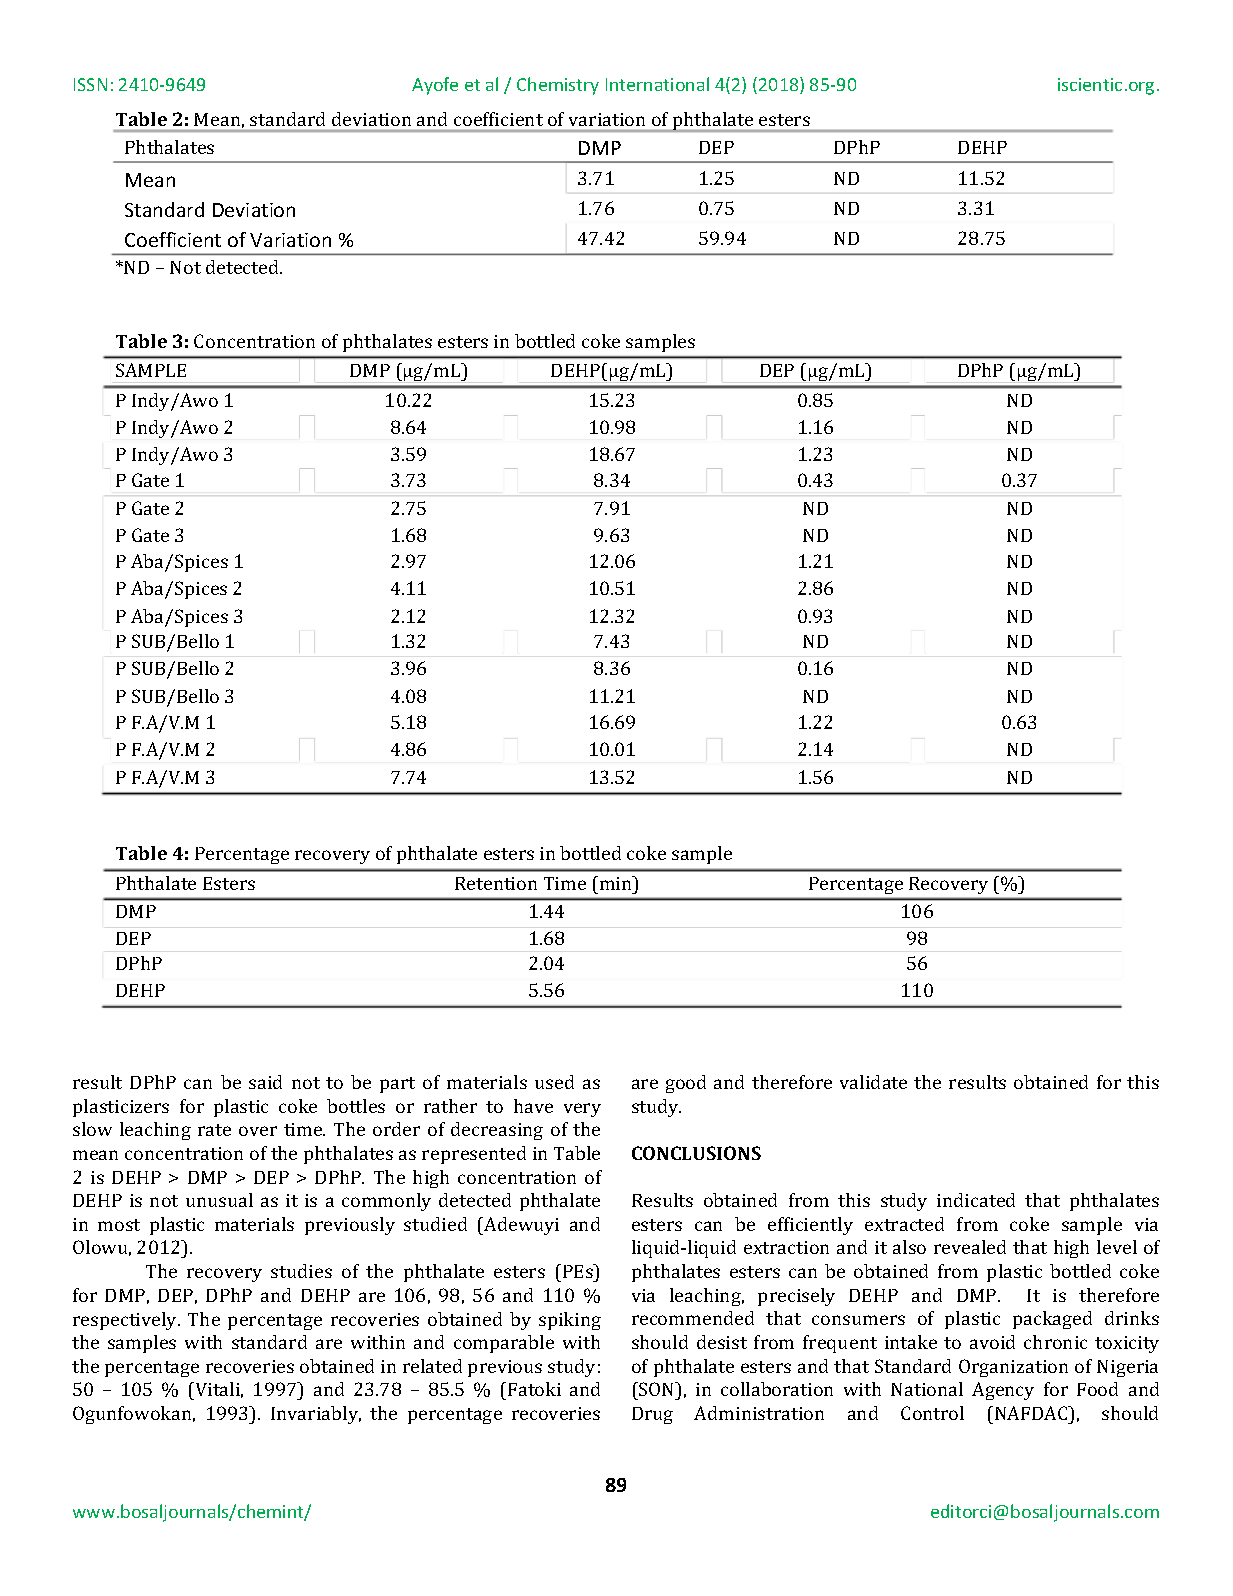  I want to click on CONCLUSIONS, so click(696, 1153).
